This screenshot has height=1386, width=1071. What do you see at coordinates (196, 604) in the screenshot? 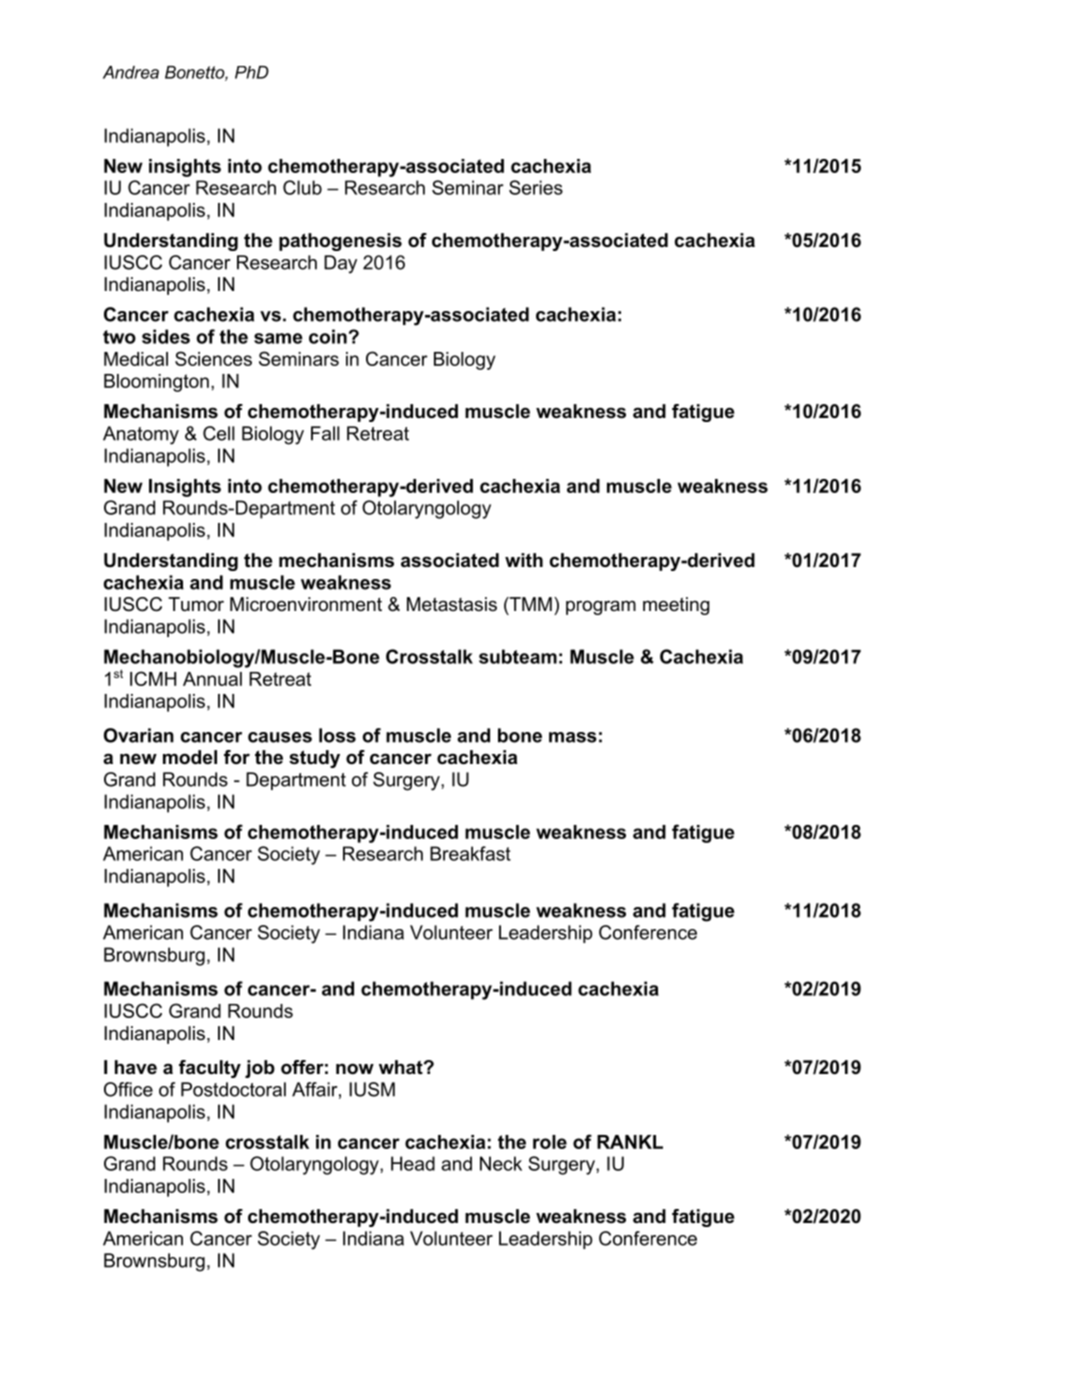
I see `Tumor` at bounding box center [196, 604].
